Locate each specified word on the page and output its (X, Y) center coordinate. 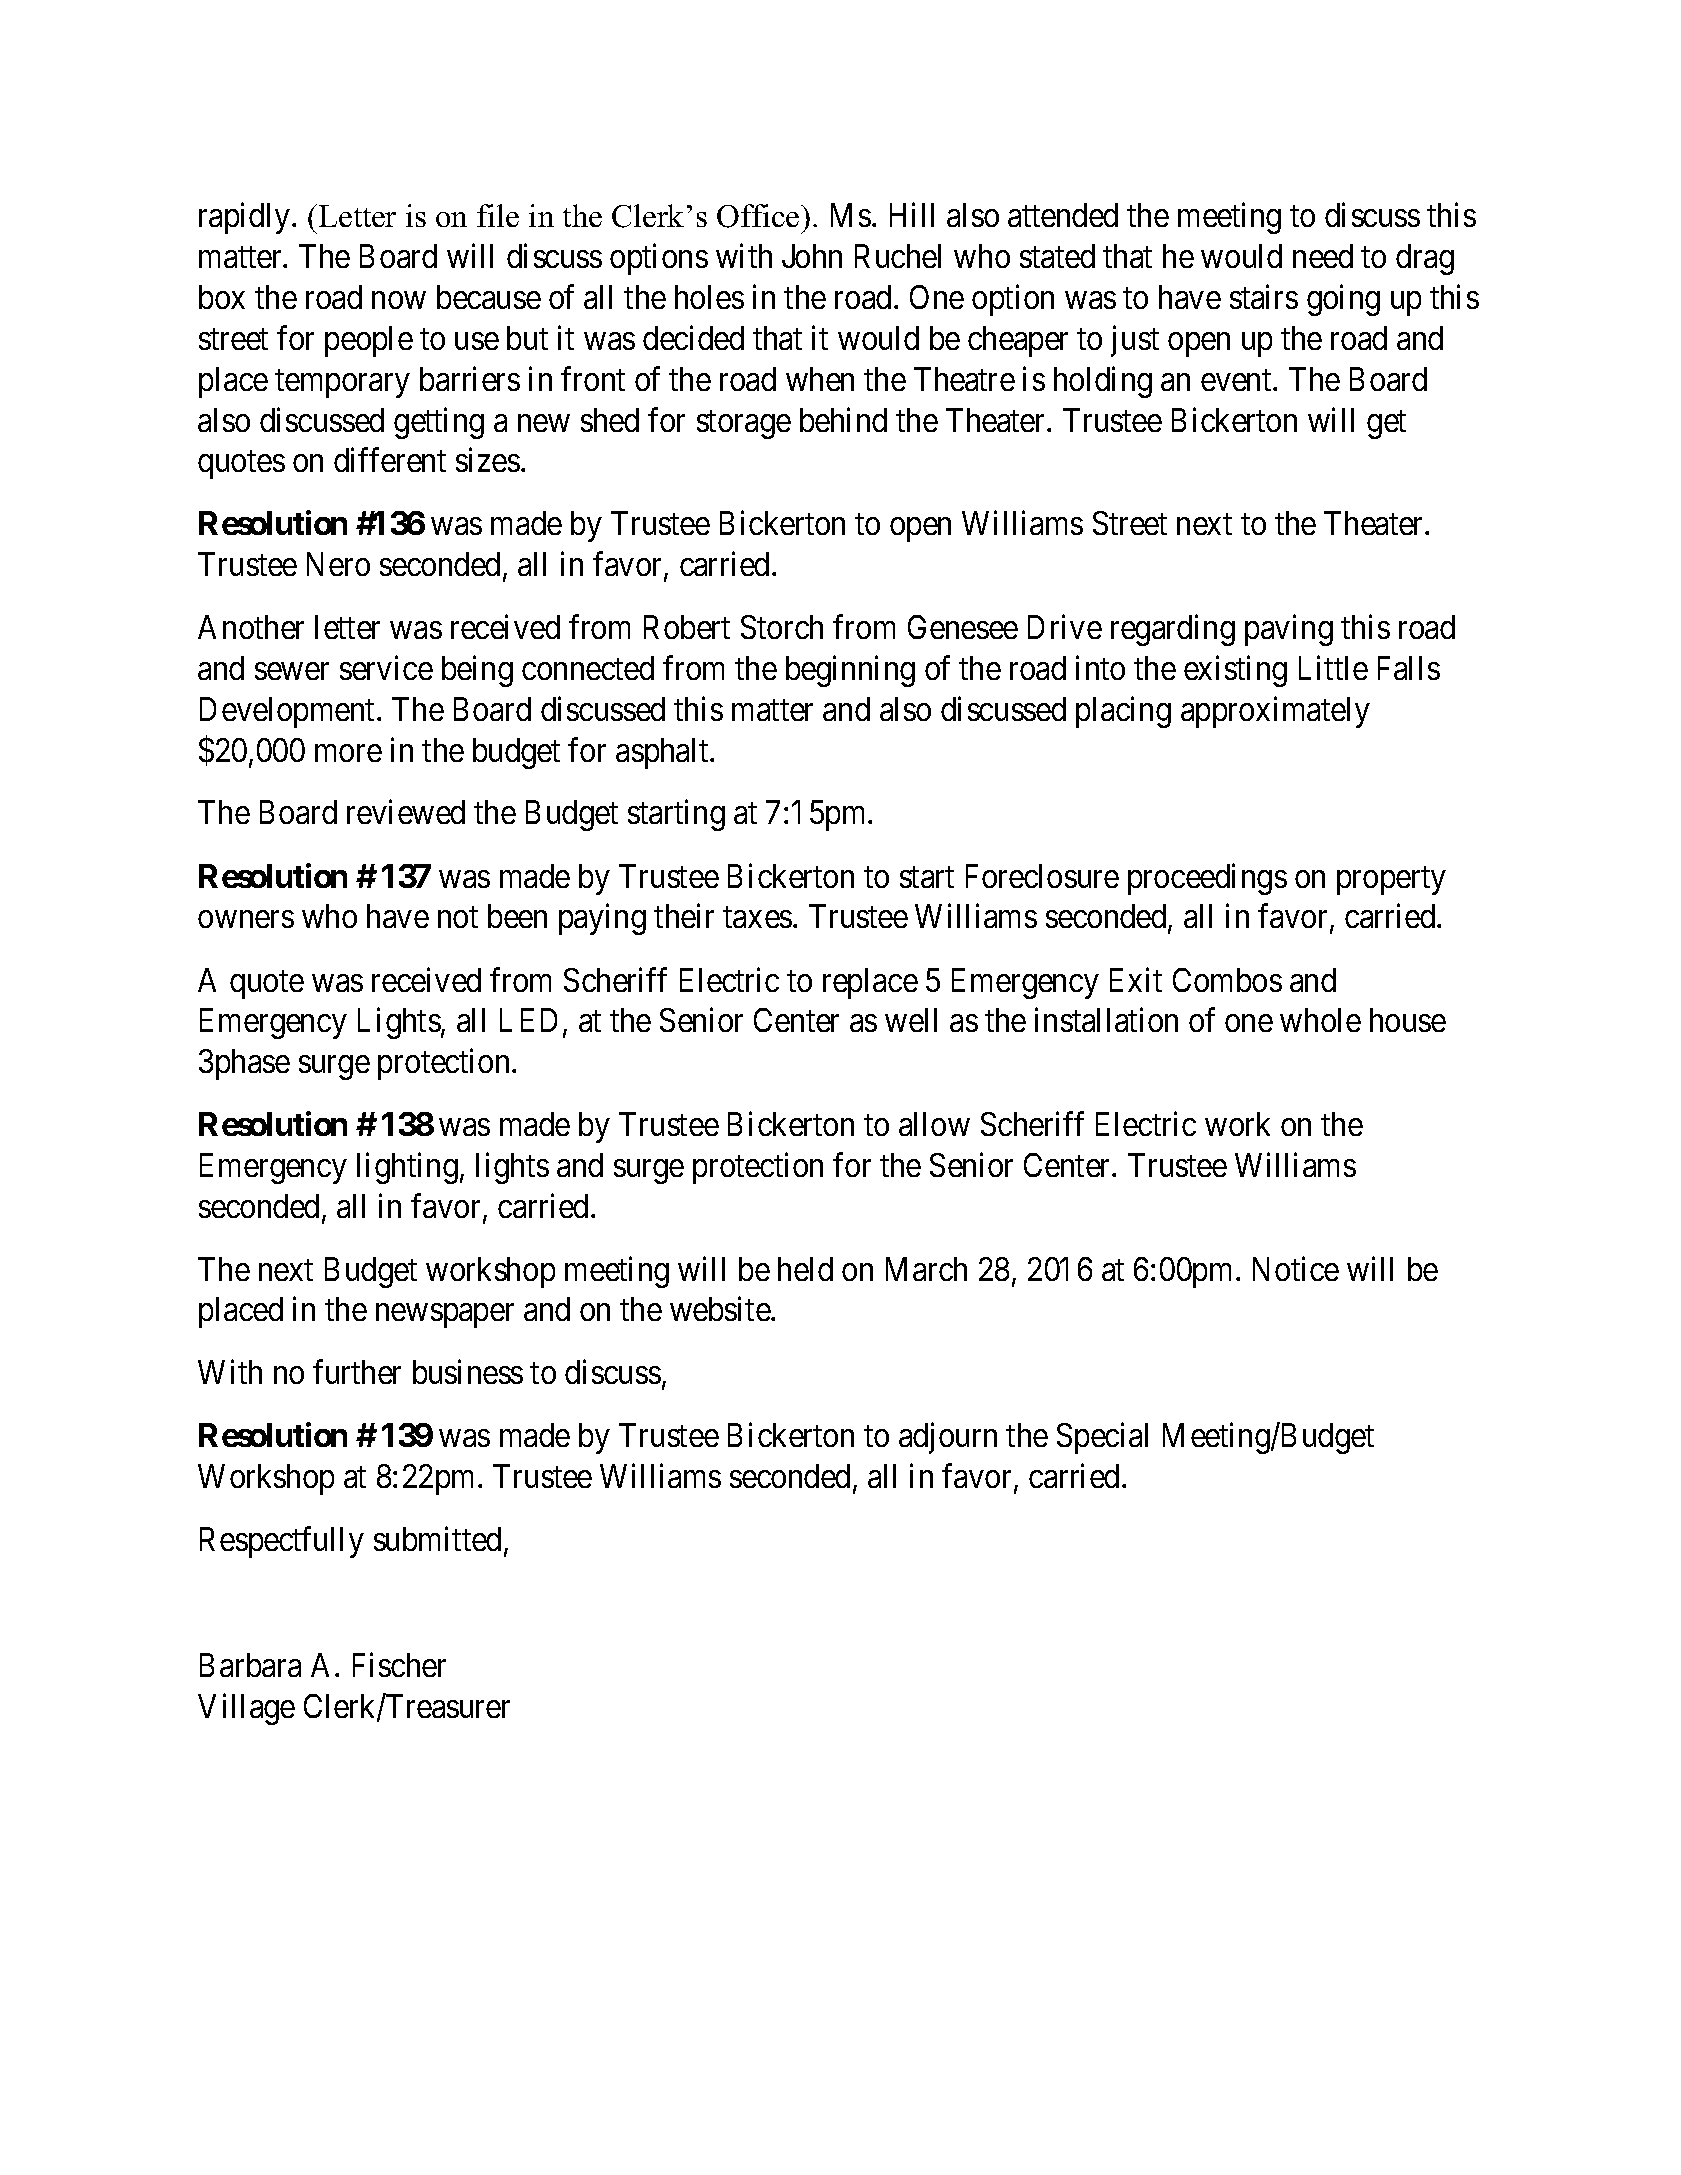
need (1323, 256)
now (399, 300)
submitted (437, 1538)
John (812, 256)
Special (1102, 1438)
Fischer (399, 1665)
